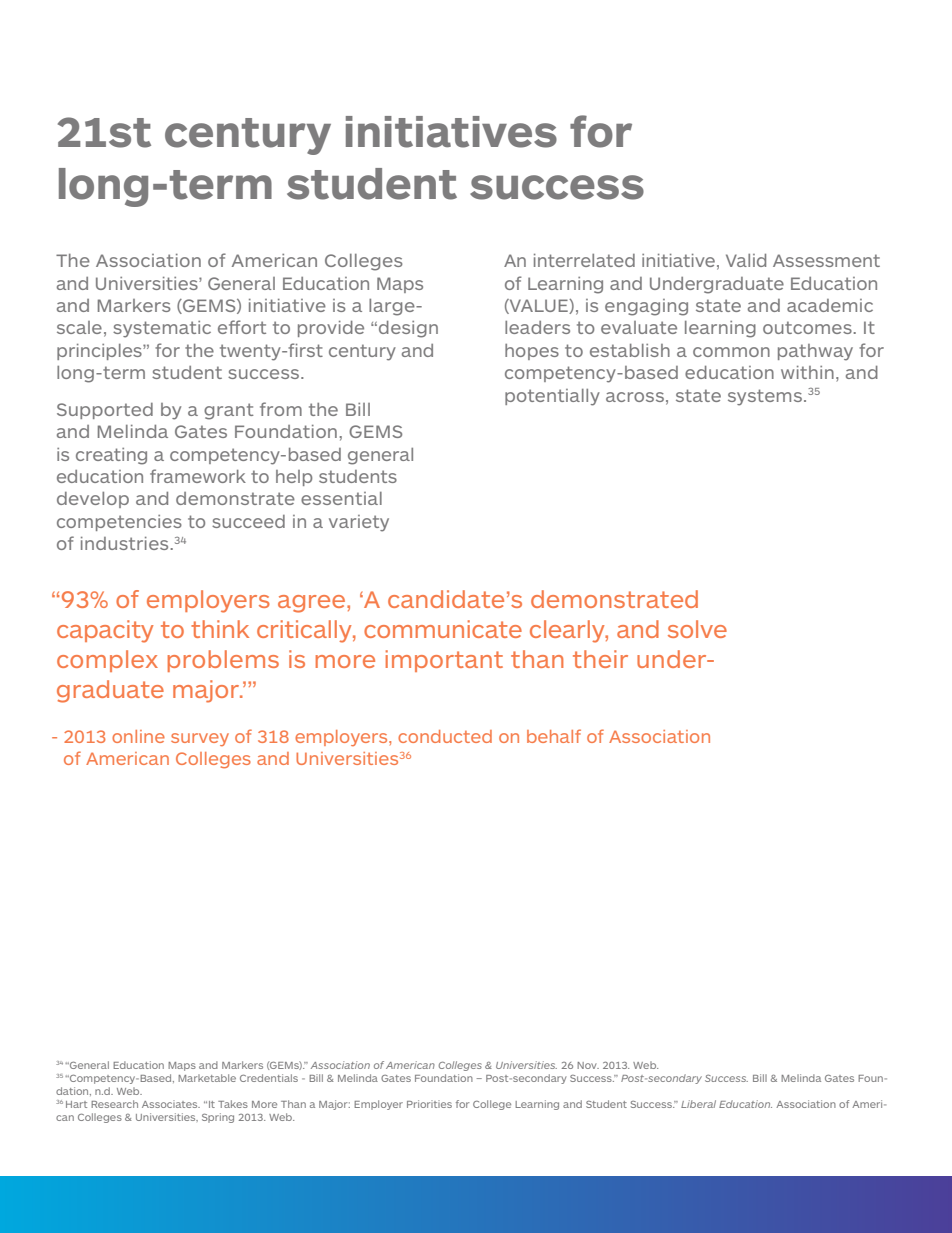 This screenshot has width=952, height=1233. What do you see at coordinates (698, 1104) in the screenshot?
I see `Liberal` at bounding box center [698, 1104].
